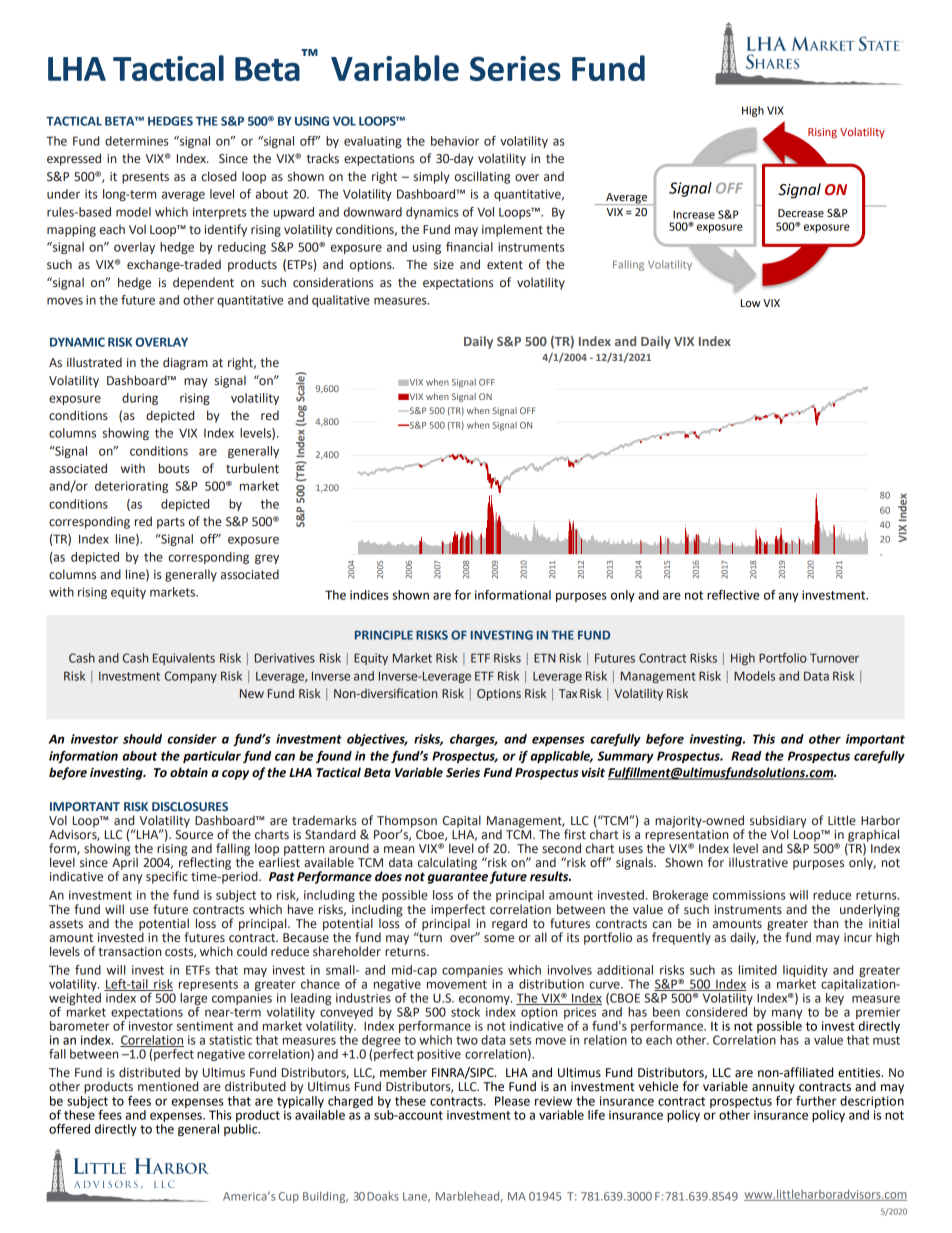 This image has height=1233, width=952. What do you see at coordinates (509, 924) in the image?
I see `regard` at bounding box center [509, 924].
